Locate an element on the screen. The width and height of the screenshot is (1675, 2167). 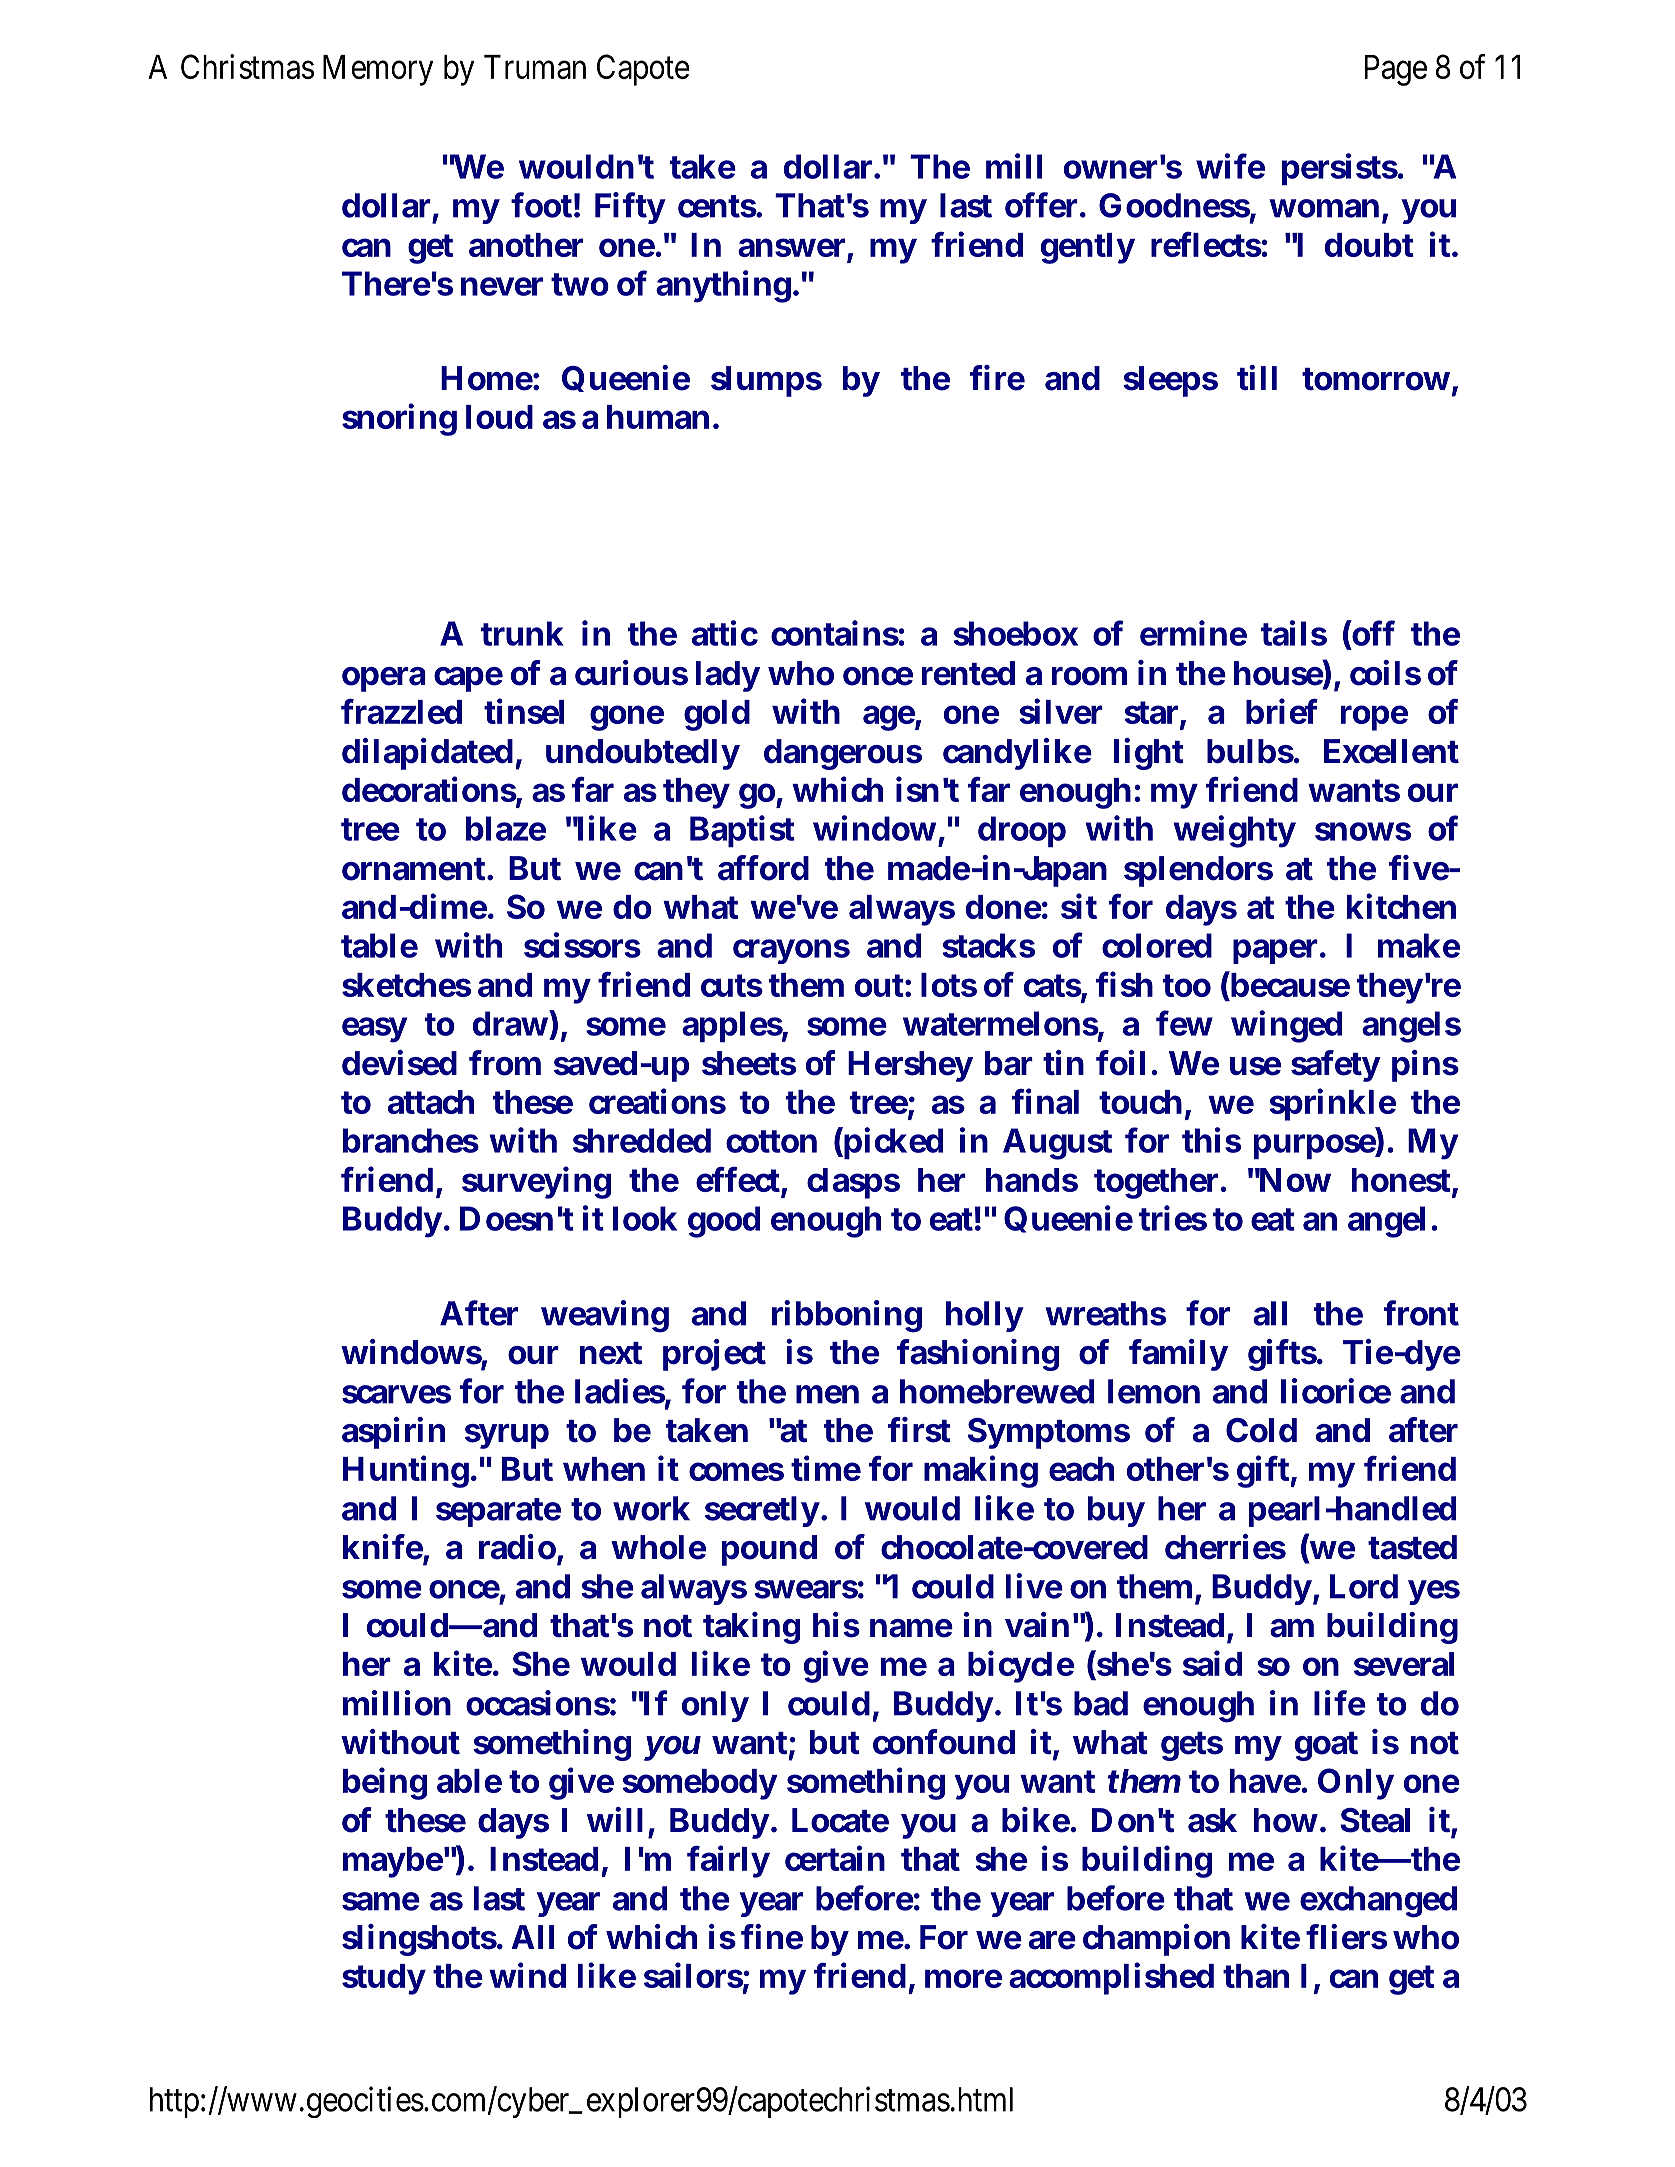
from is located at coordinates (505, 1063).
